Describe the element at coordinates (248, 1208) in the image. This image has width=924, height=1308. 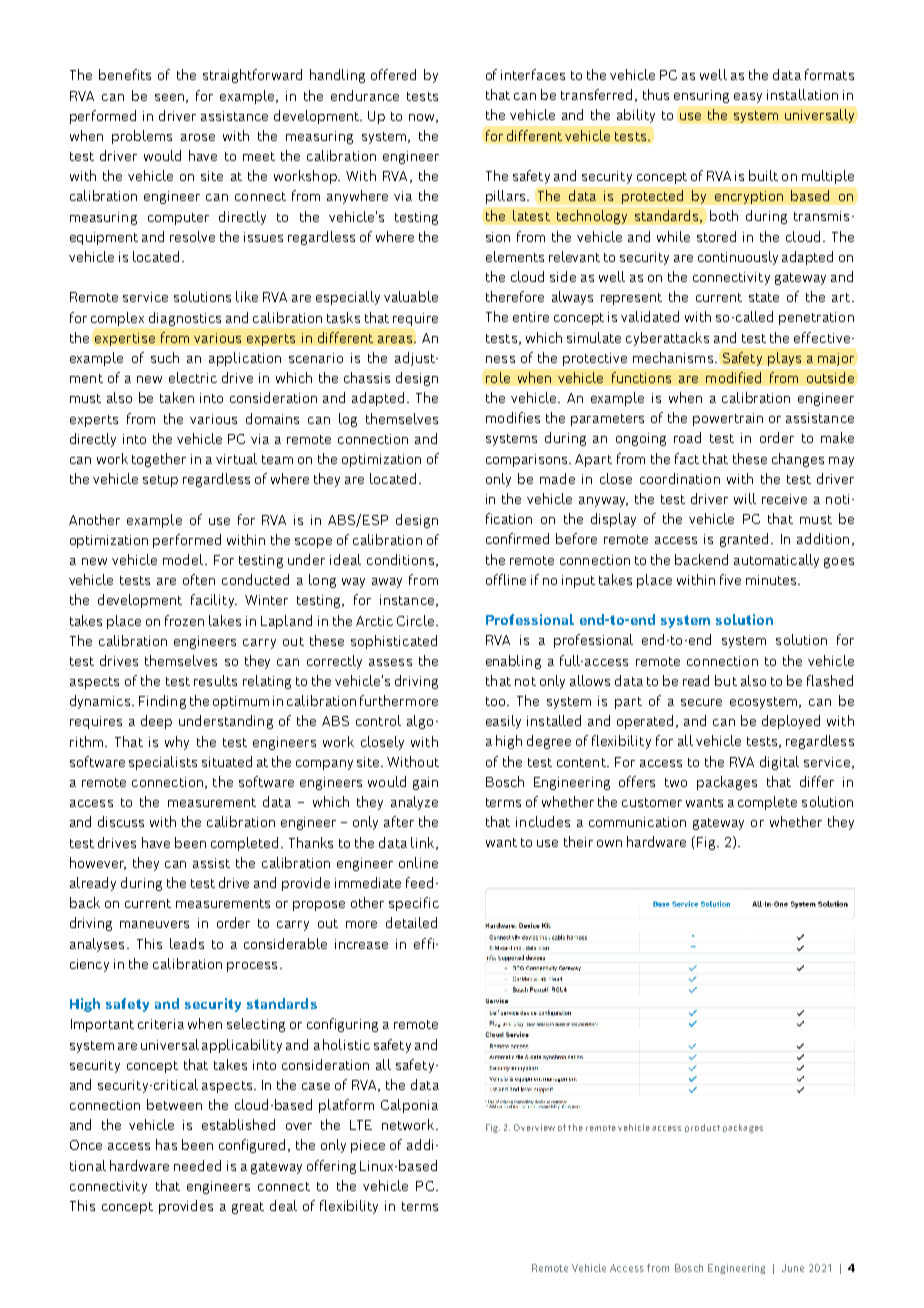
I see `great` at that location.
